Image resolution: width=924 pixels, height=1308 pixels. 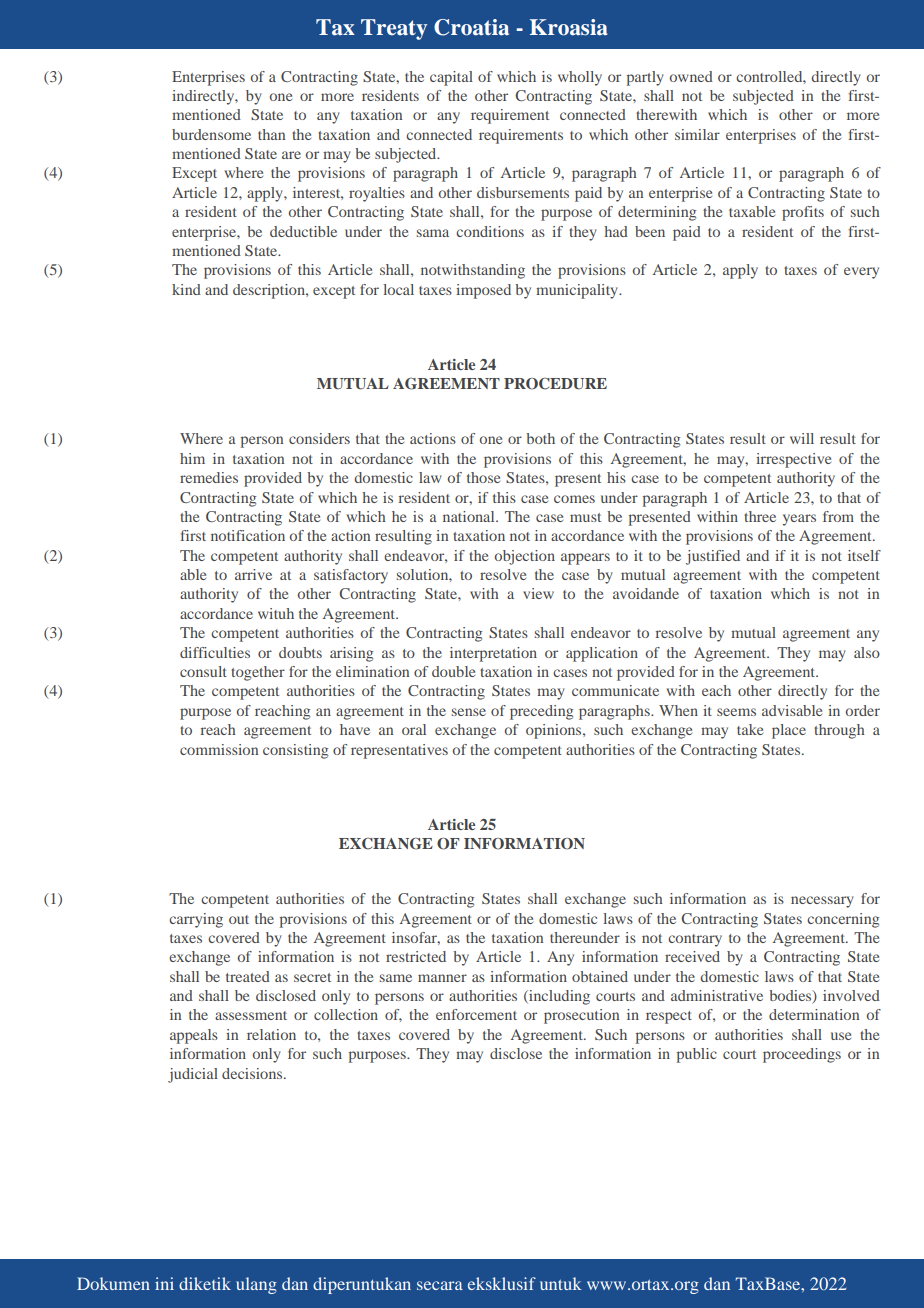 I want to click on enforcement, so click(x=476, y=1014).
